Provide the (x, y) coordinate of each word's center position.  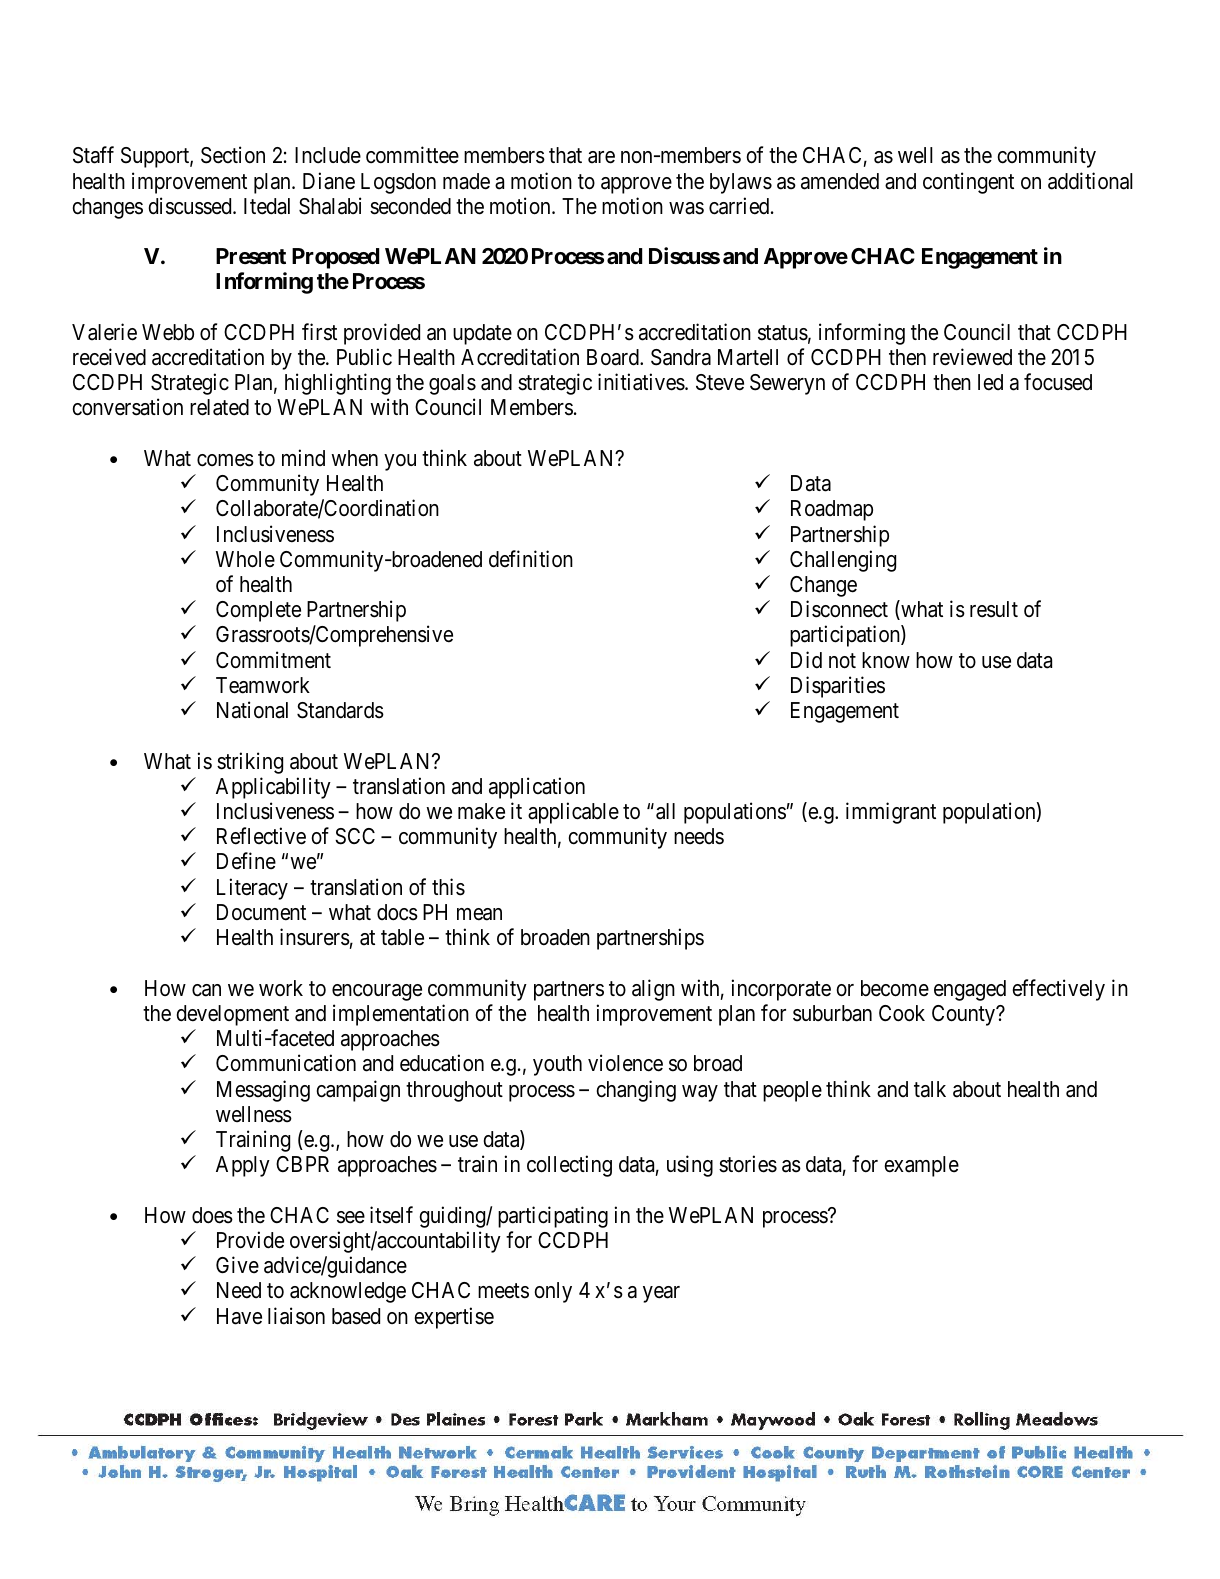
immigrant (891, 813)
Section (233, 155)
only (553, 1292)
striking (250, 763)
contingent (968, 183)
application (537, 788)
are (601, 157)
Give (237, 1264)
